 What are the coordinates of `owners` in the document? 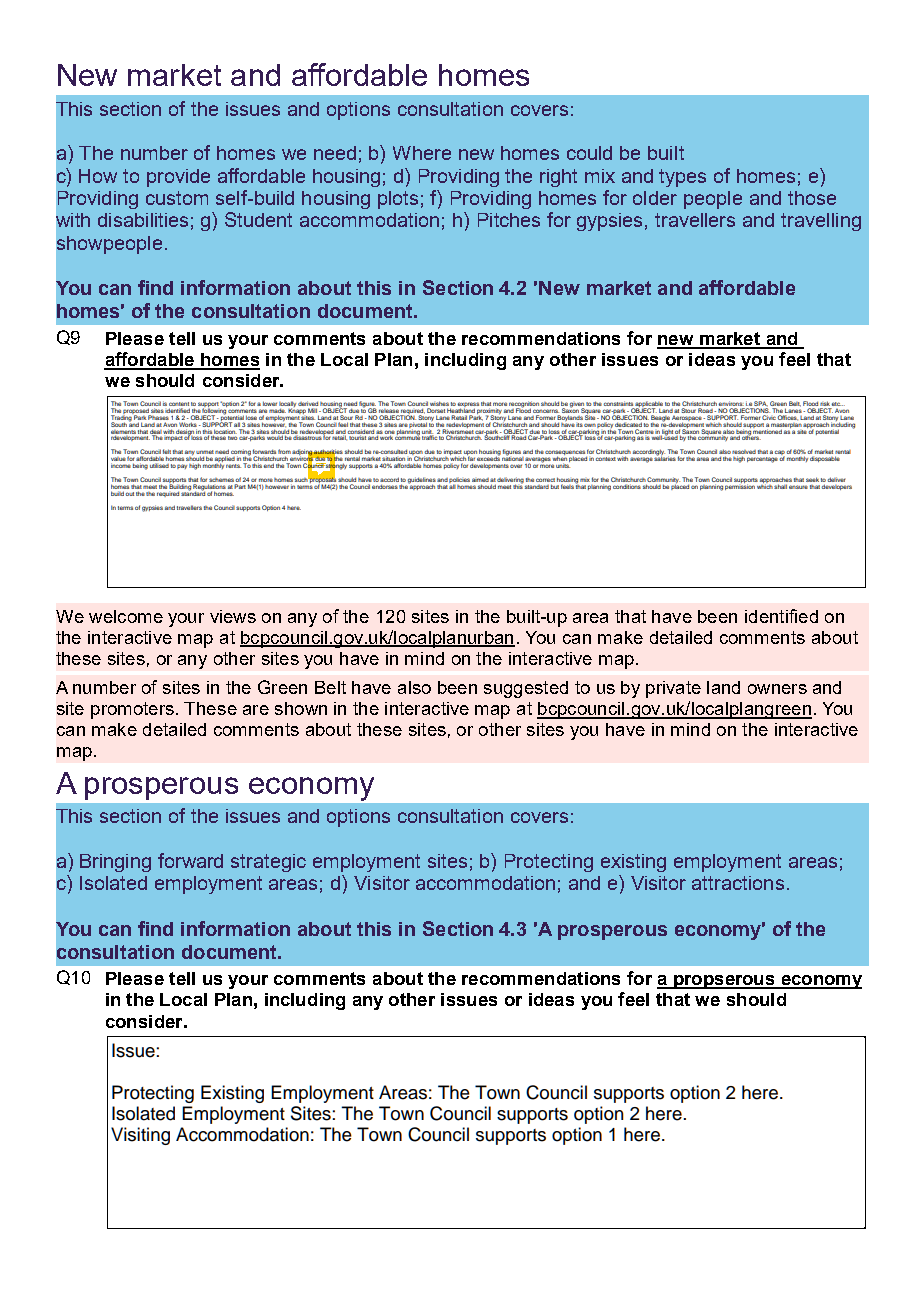 It's located at (777, 689).
